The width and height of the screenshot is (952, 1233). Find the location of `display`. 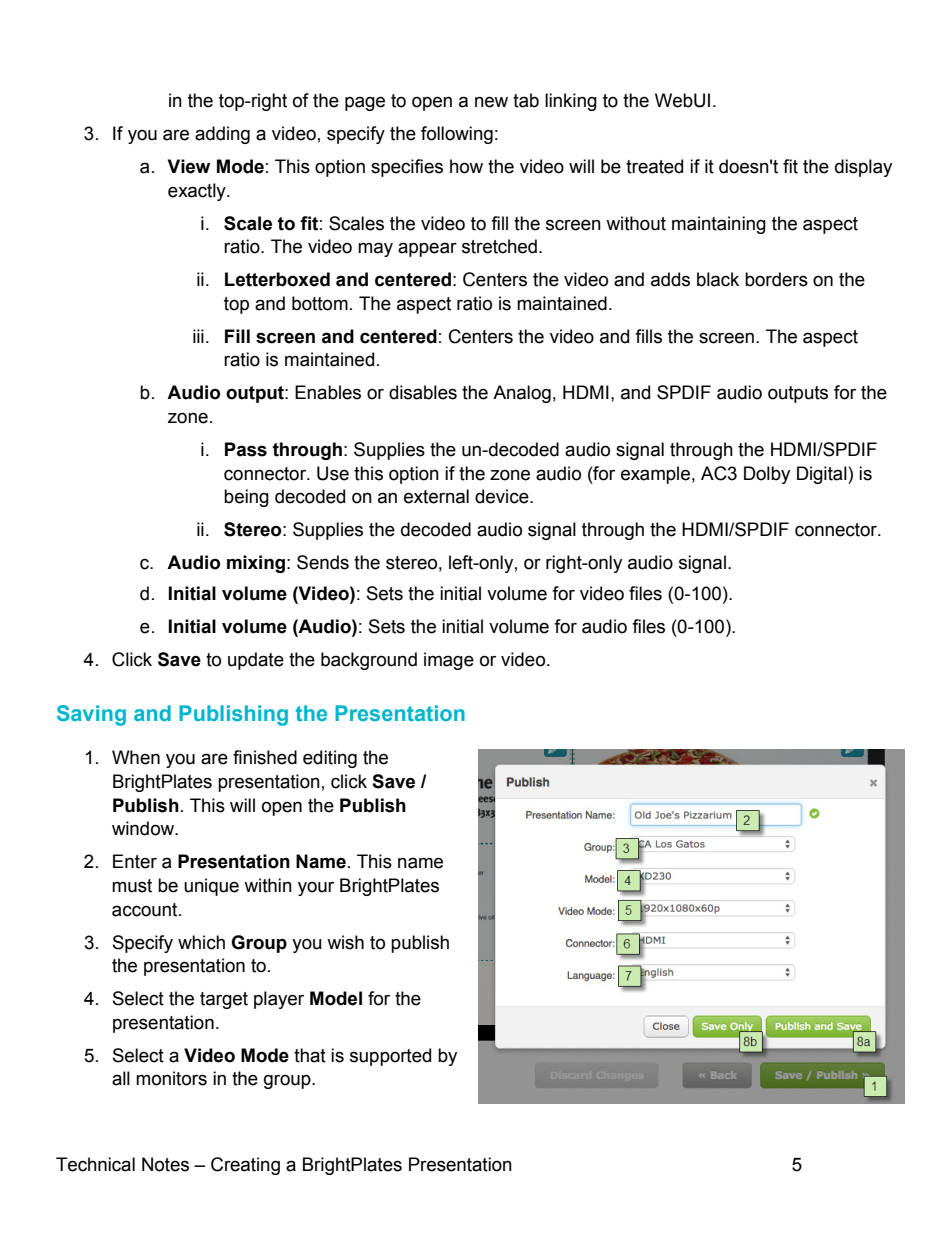

display is located at coordinates (863, 168).
